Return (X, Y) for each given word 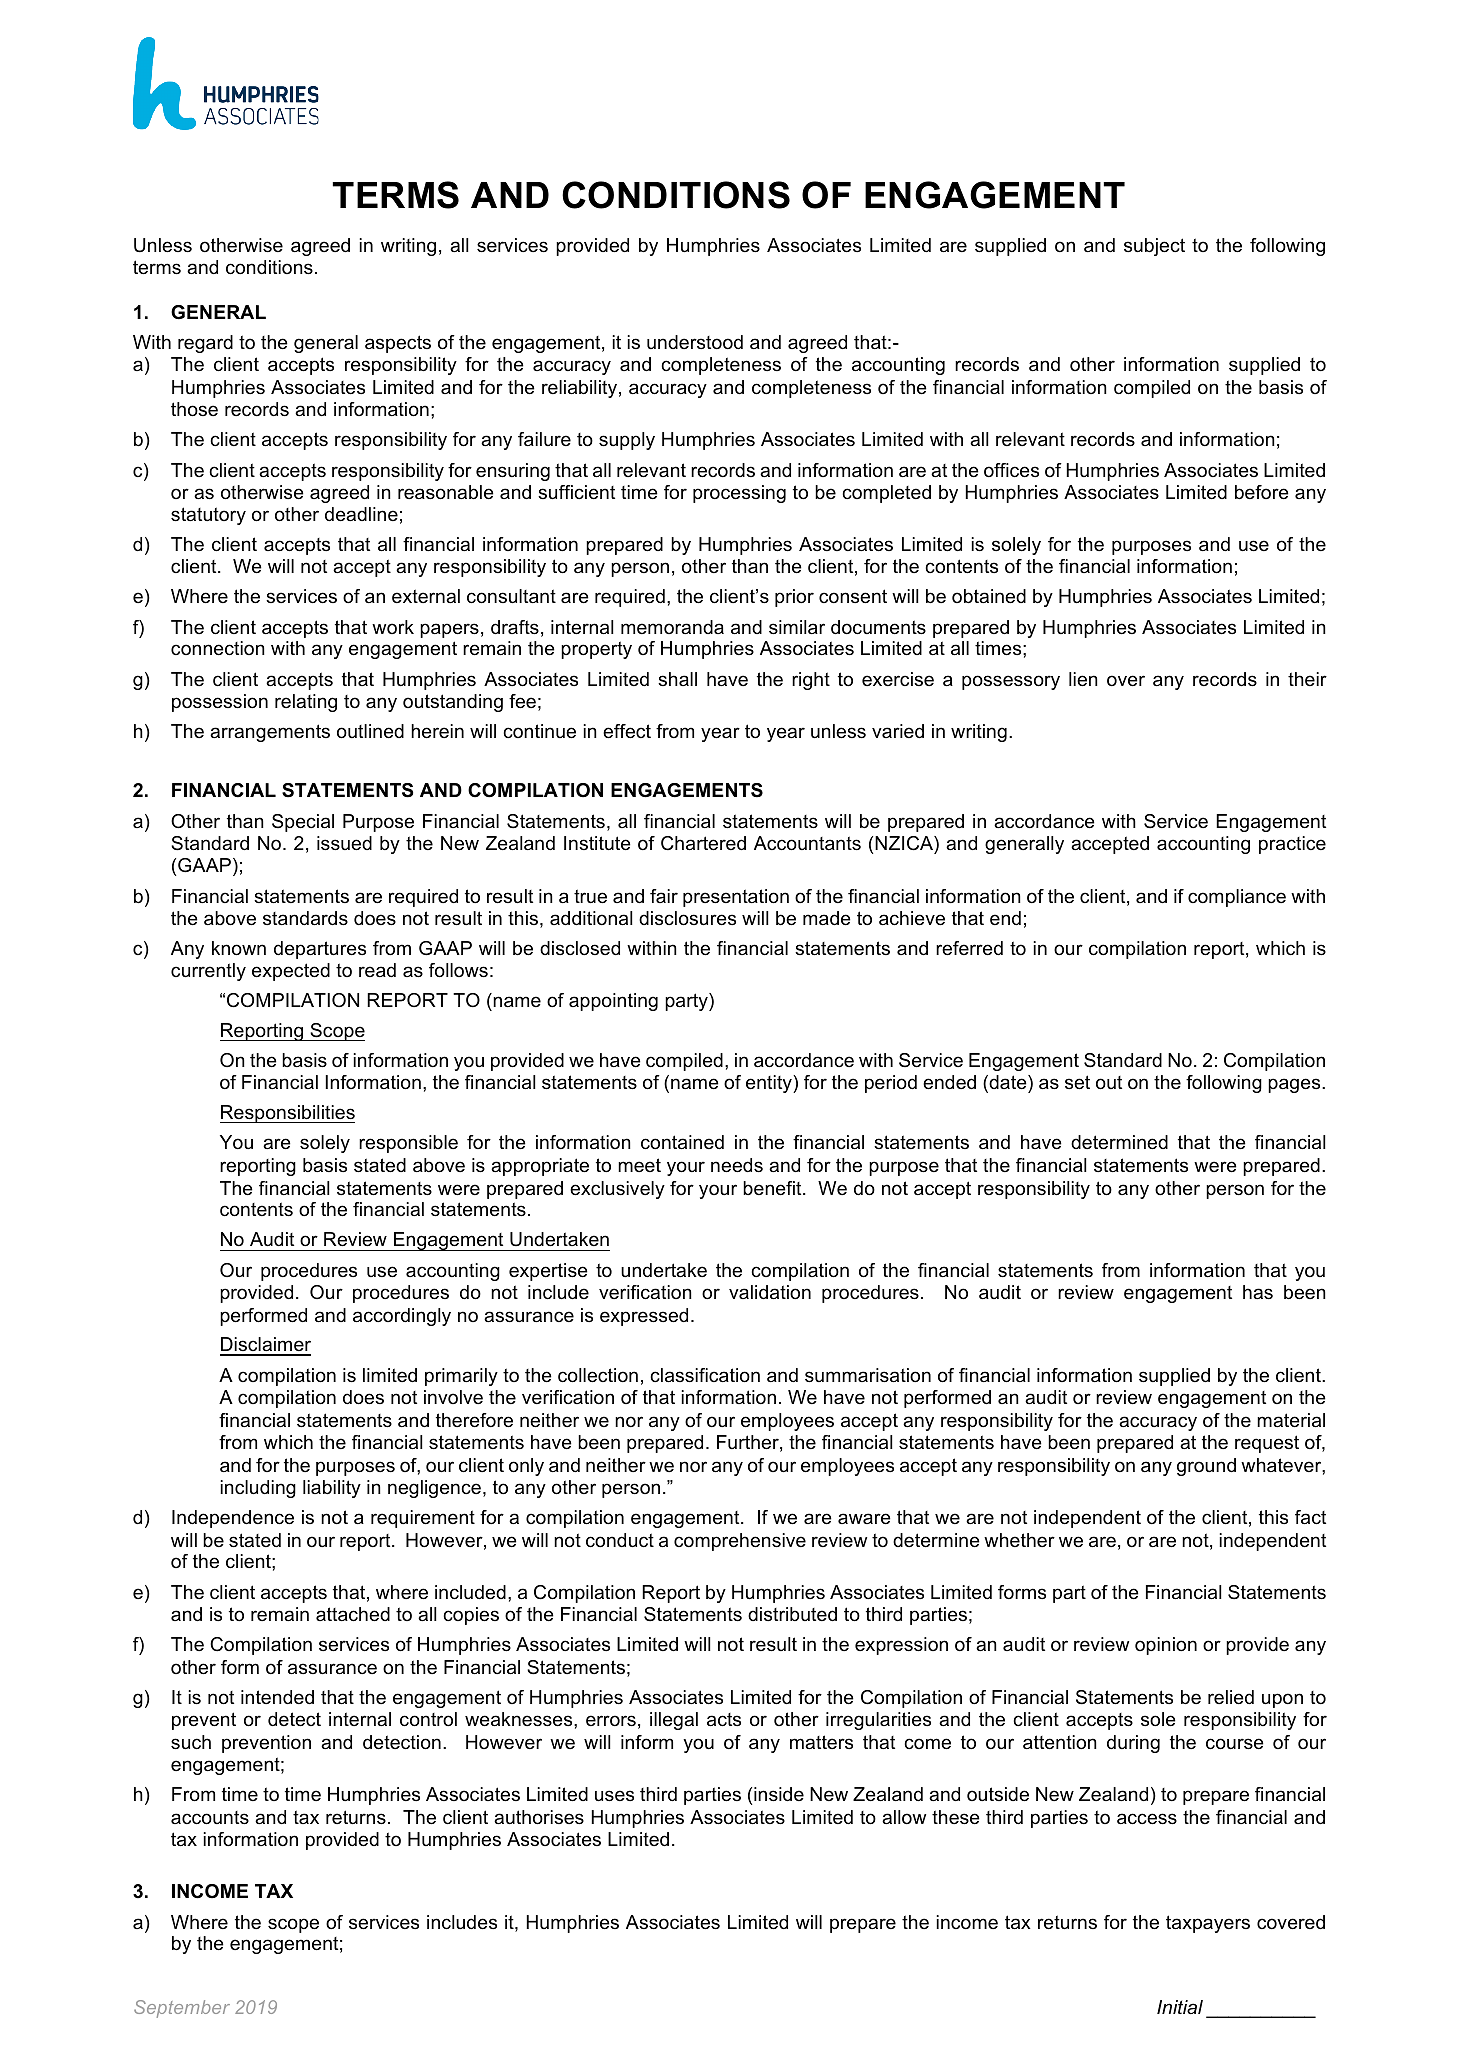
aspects (398, 344)
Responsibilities (287, 1114)
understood (695, 342)
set (1077, 1082)
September (182, 2009)
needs (737, 1165)
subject (1154, 247)
